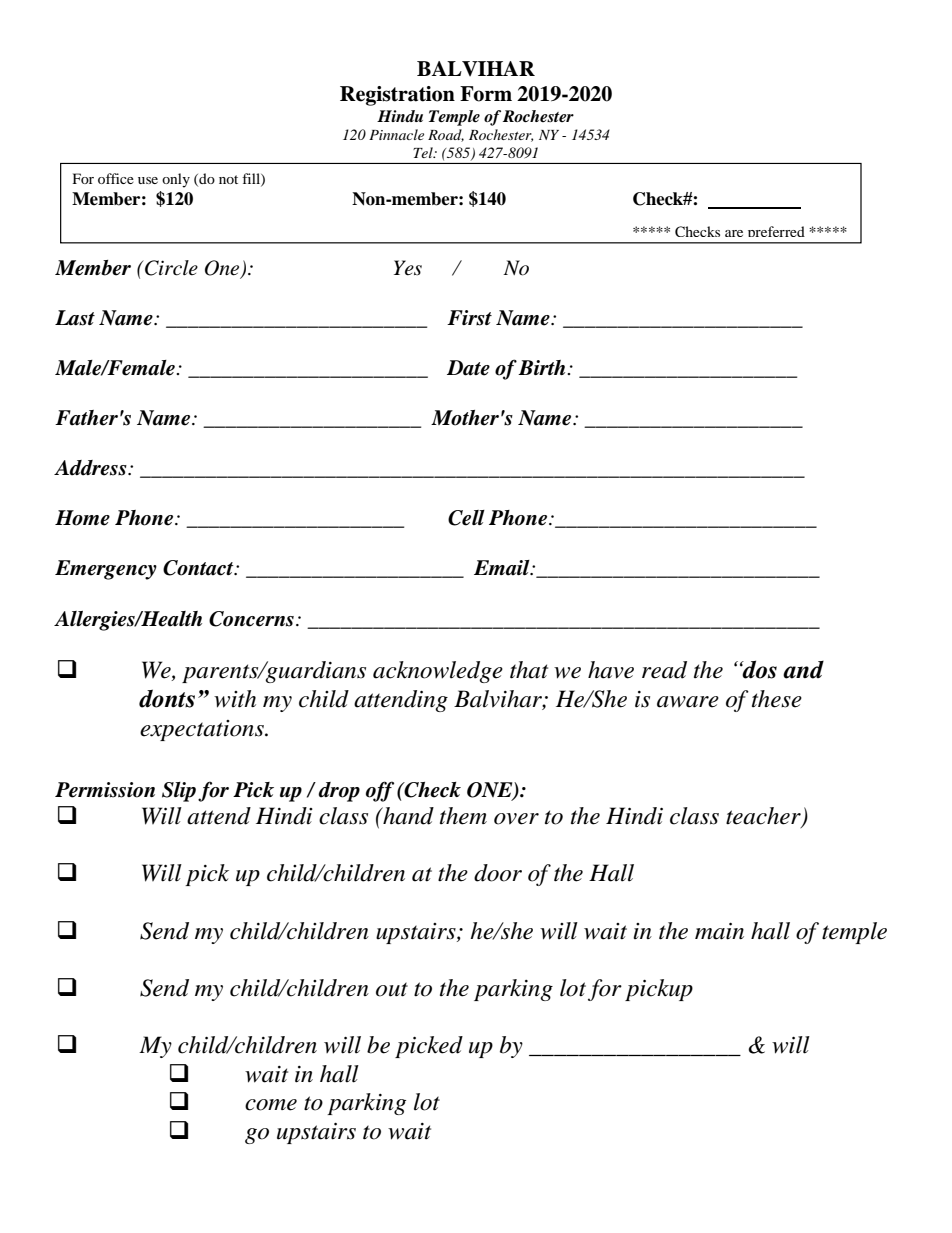 The width and height of the image is (952, 1233). I want to click on out, so click(392, 989).
